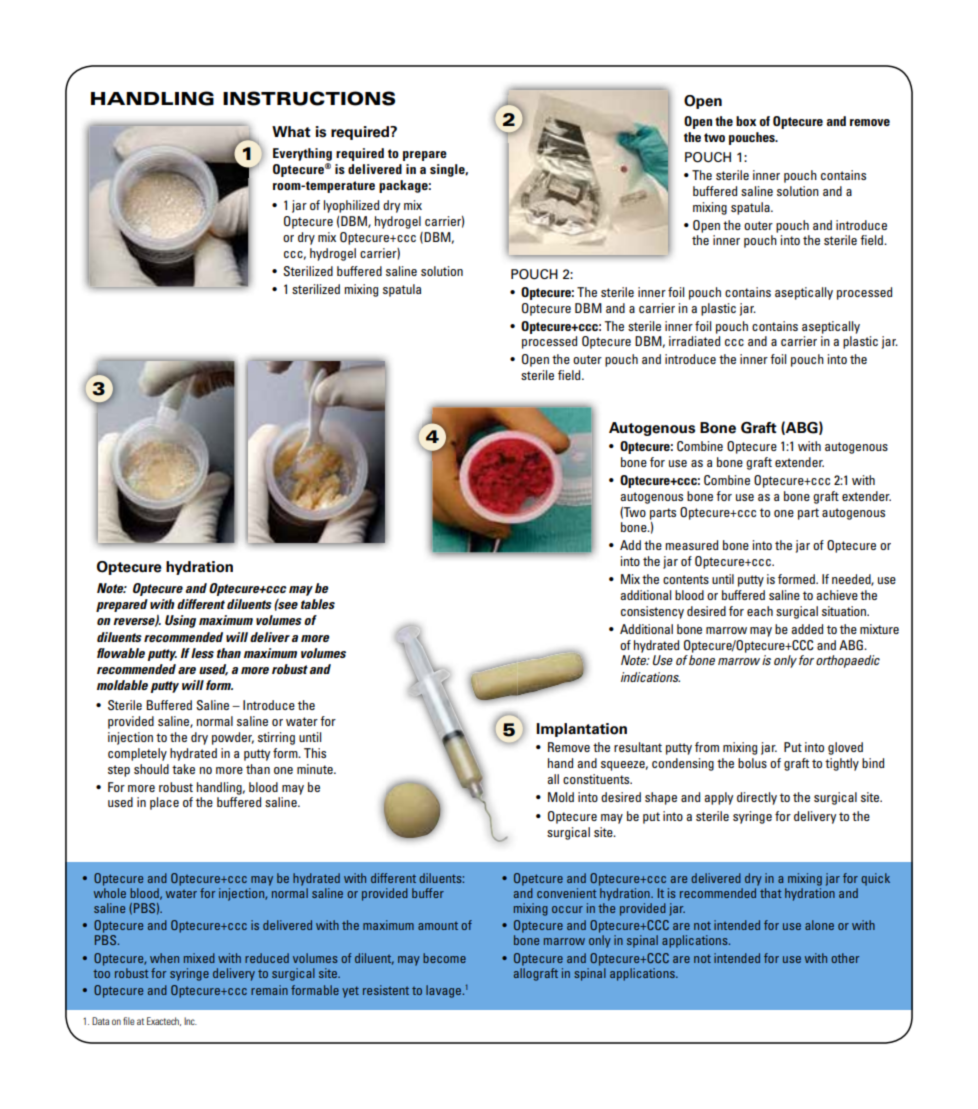  What do you see at coordinates (318, 604) in the screenshot?
I see `tables` at bounding box center [318, 604].
